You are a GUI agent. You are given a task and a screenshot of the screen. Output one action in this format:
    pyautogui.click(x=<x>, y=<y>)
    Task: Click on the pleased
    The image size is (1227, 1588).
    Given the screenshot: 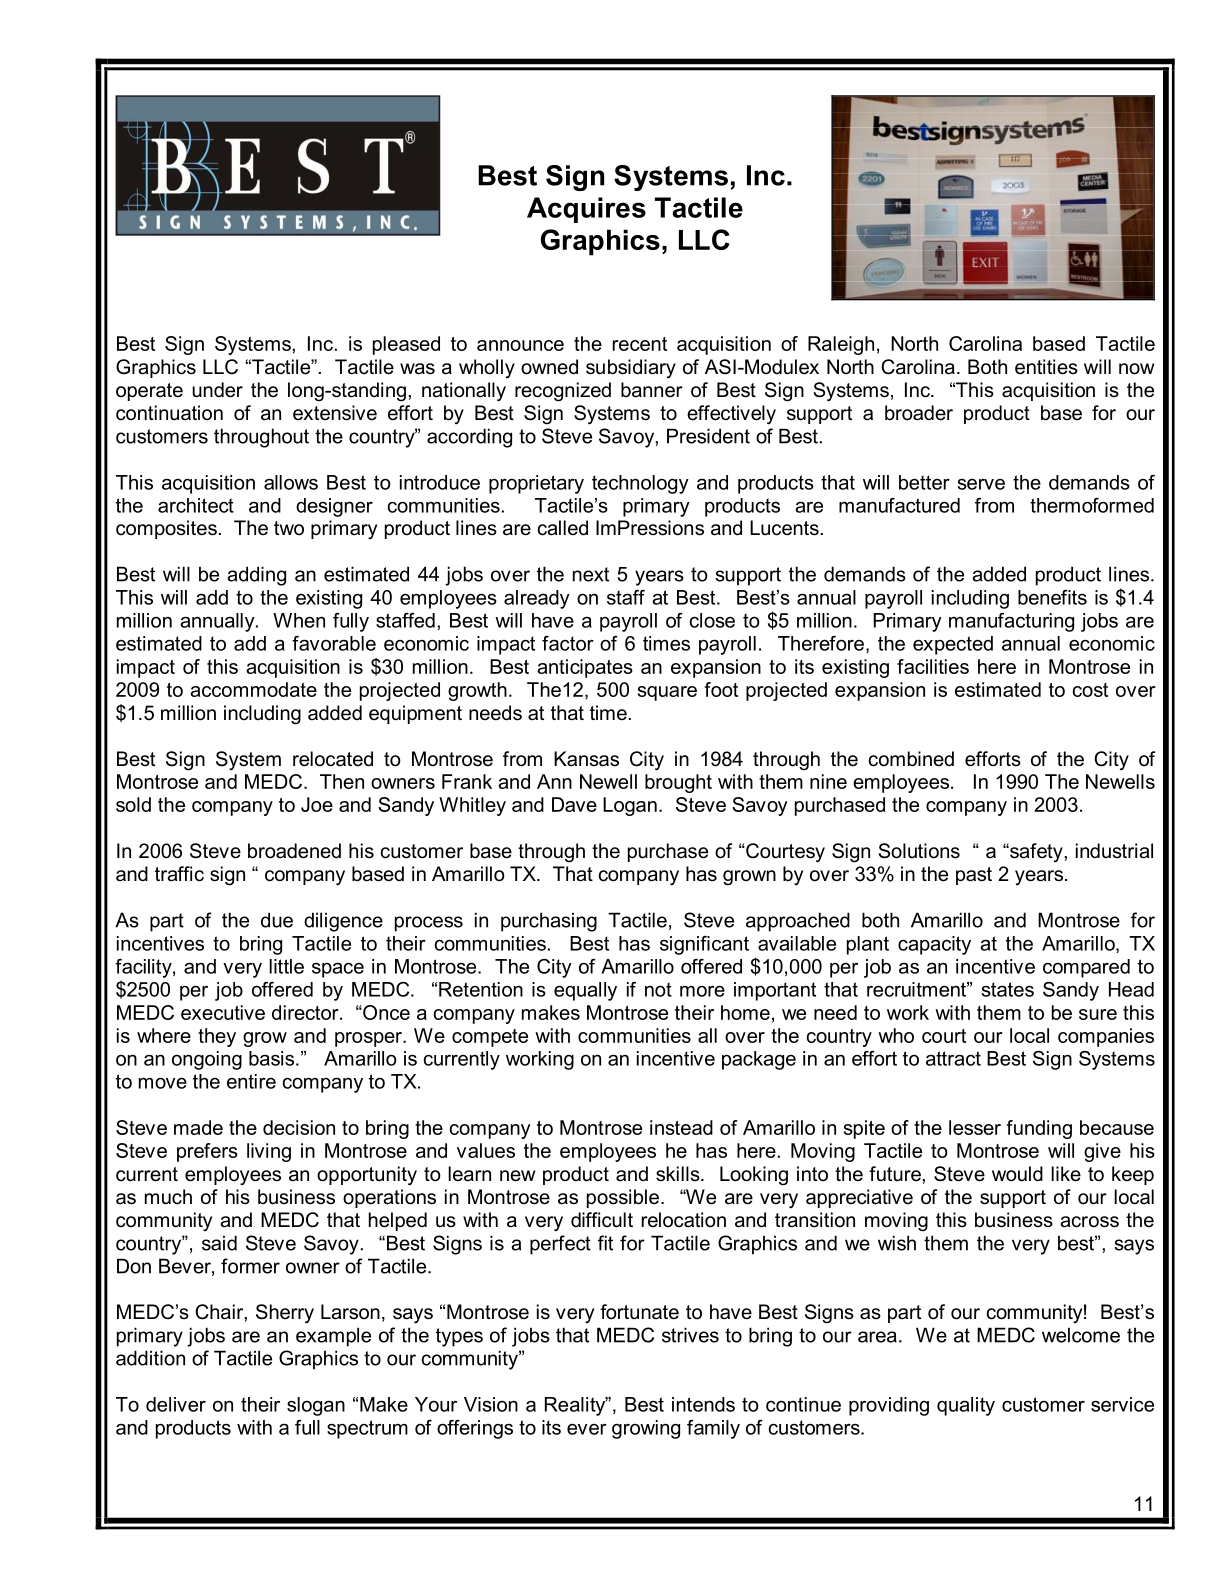 What is the action you would take?
    pyautogui.click(x=406, y=345)
